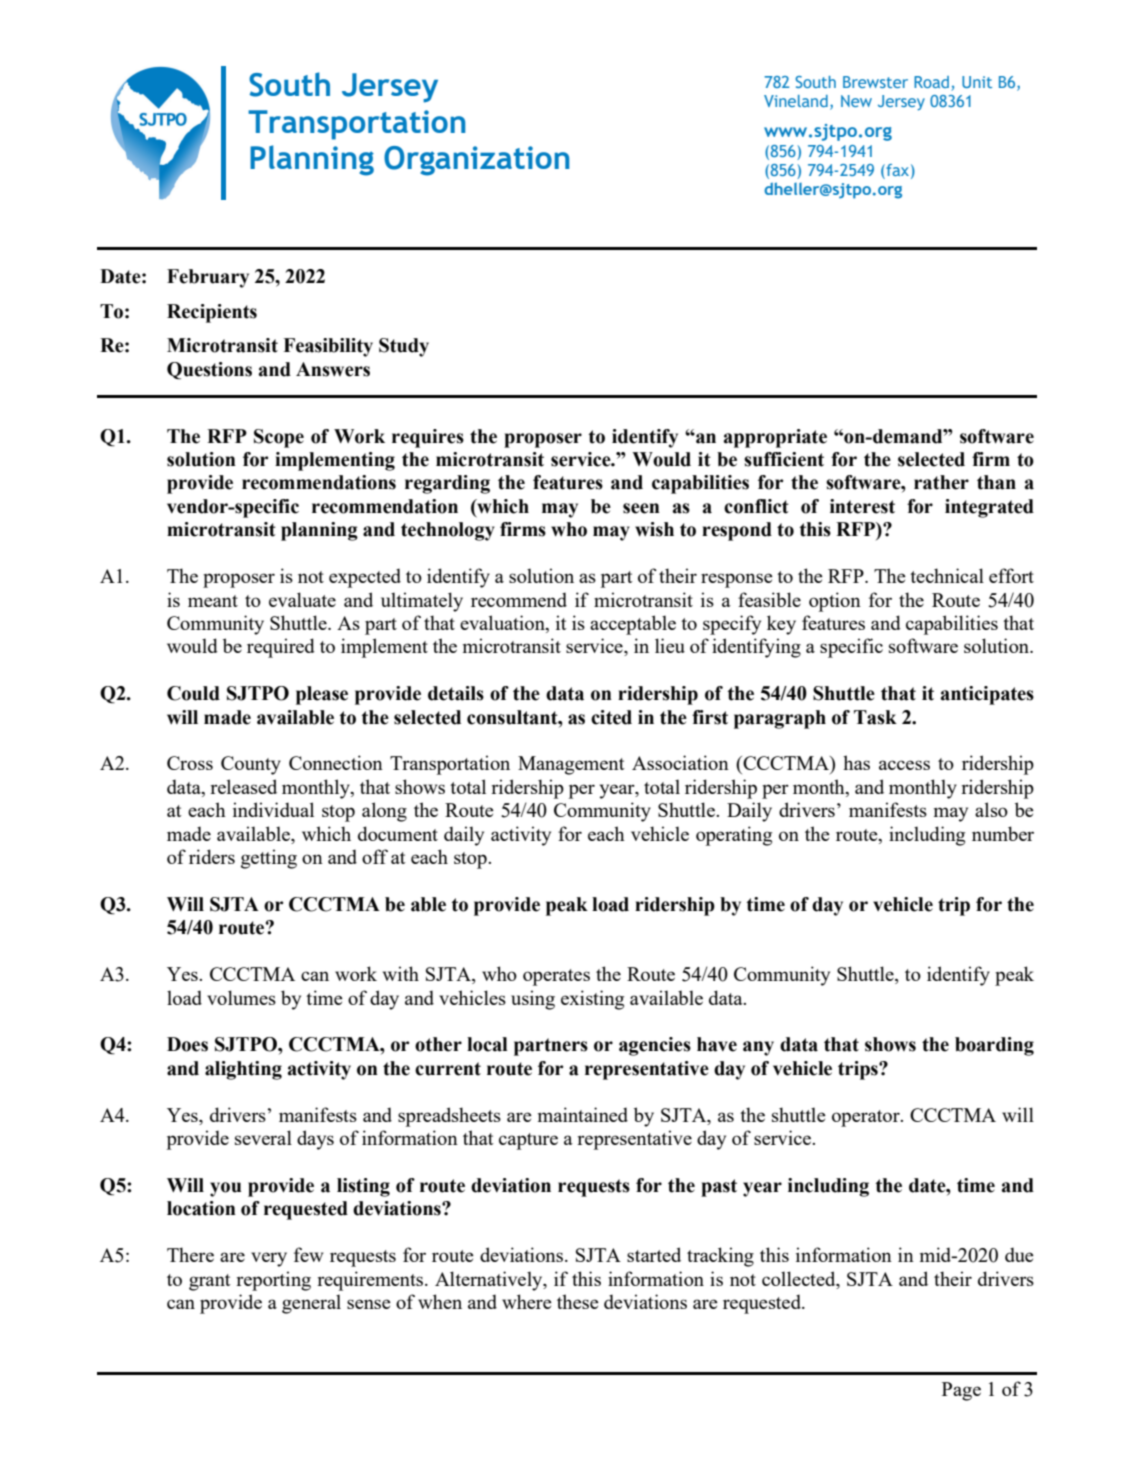 This image has width=1134, height=1467. I want to click on Road, so click(931, 82).
